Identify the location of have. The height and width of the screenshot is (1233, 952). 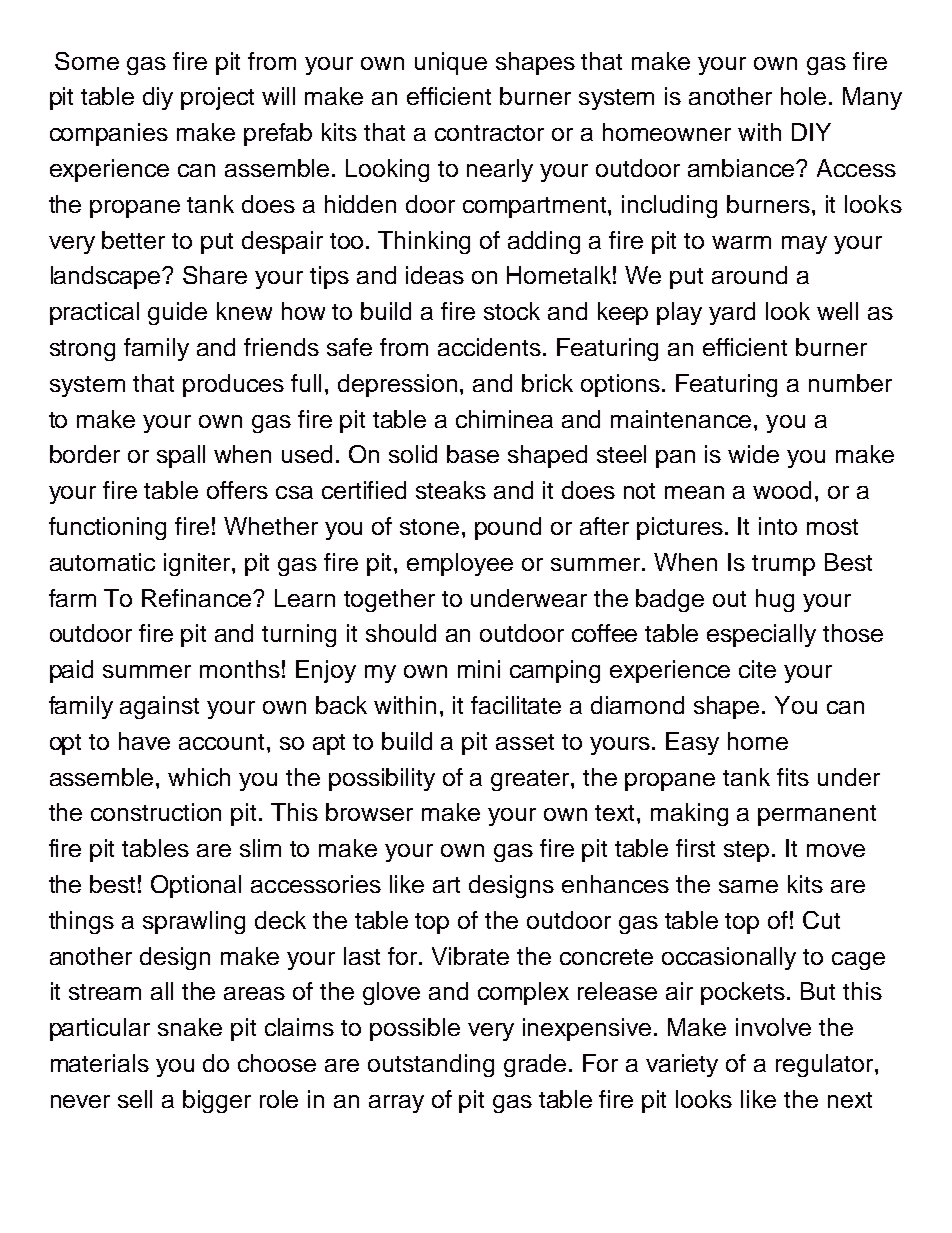
(144, 741).
